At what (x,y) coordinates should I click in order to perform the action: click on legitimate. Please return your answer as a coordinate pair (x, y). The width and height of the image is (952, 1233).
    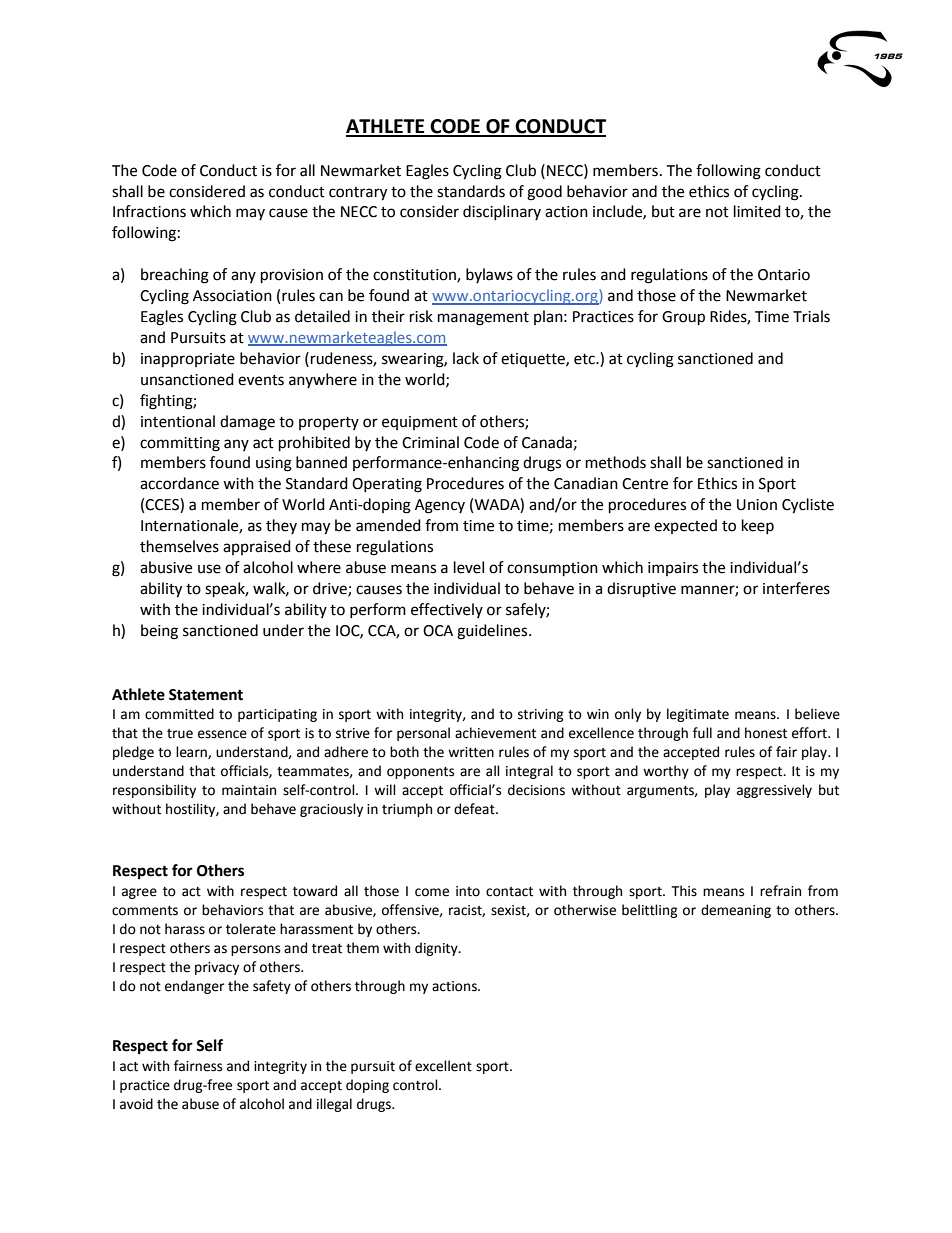
    Looking at the image, I should click on (698, 715).
